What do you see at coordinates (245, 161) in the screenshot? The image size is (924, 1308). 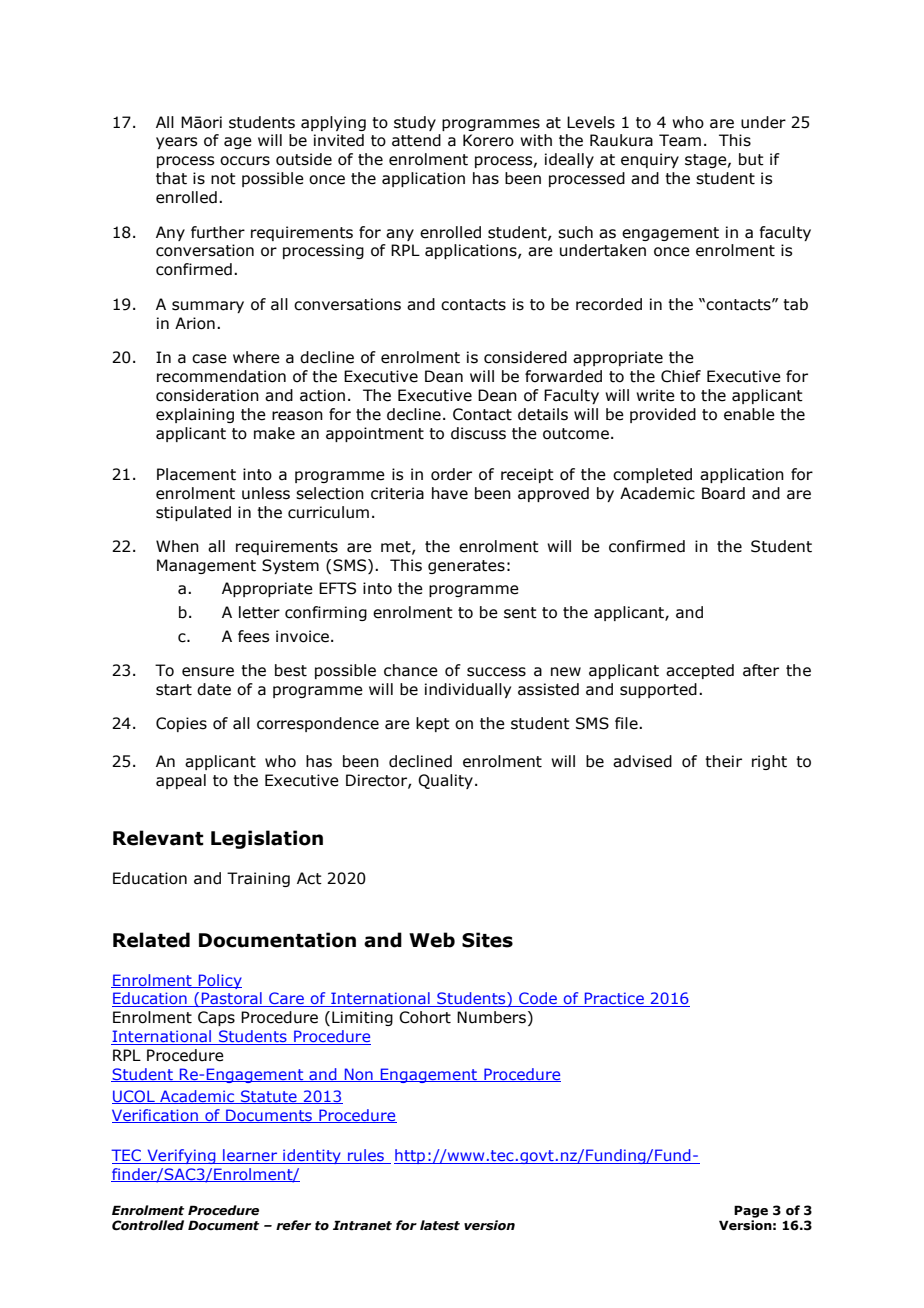 I see `occurs` at bounding box center [245, 161].
